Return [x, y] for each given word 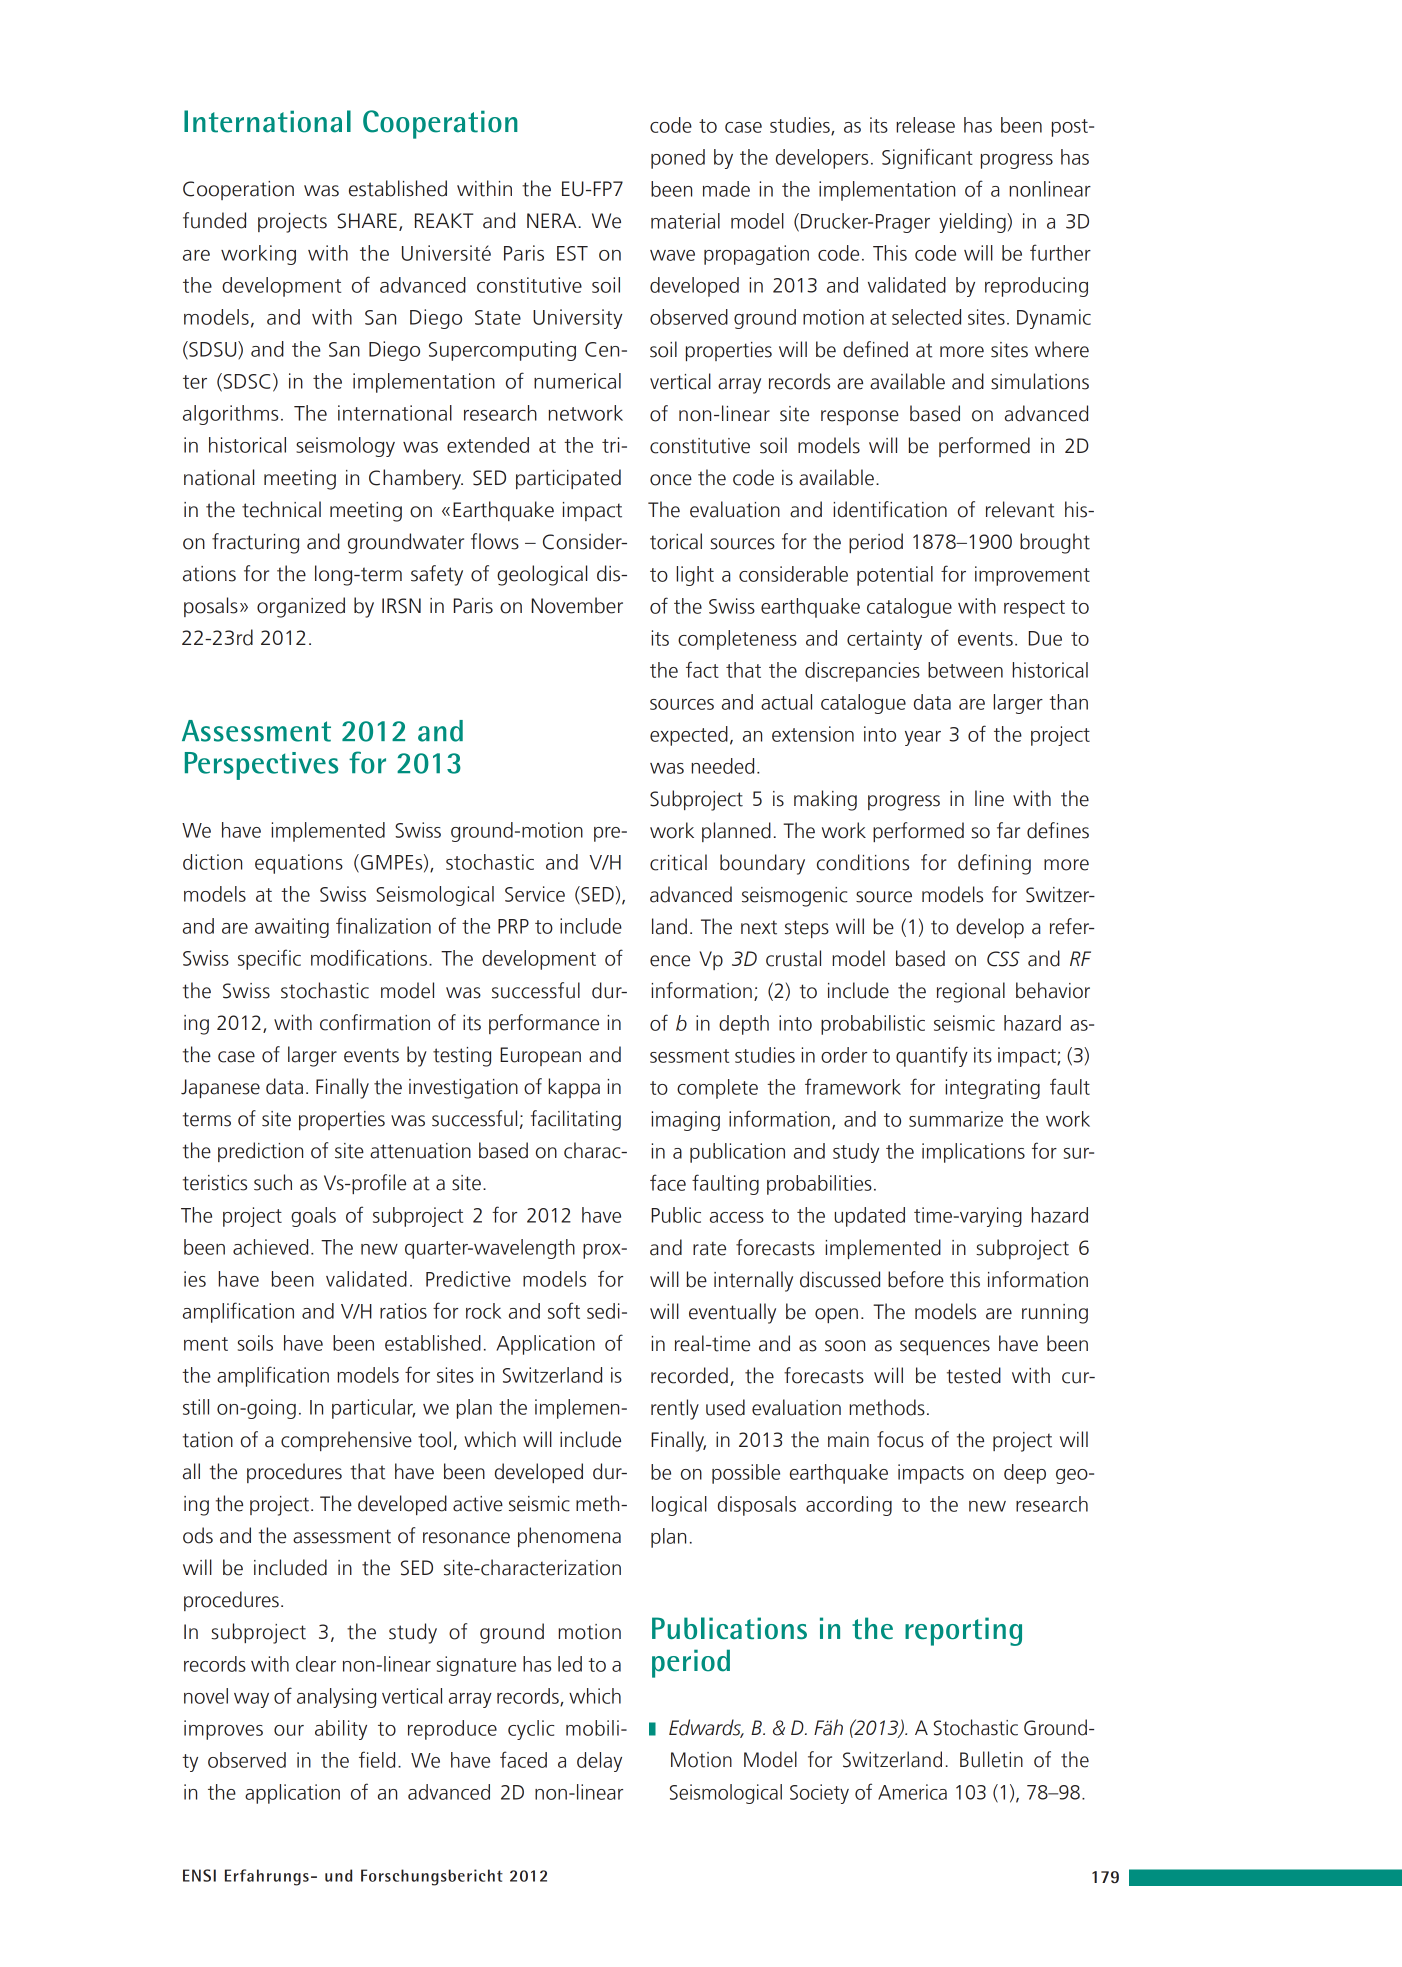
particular [373, 1409]
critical [678, 862]
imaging [685, 1121]
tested [974, 1375]
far [1008, 830]
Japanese [220, 1088]
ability [341, 1730]
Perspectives [261, 766]
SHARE [367, 221]
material [685, 221]
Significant [927, 158]
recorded [689, 1375]
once [671, 480]
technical [281, 509]
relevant [1020, 509]
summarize [956, 1119]
